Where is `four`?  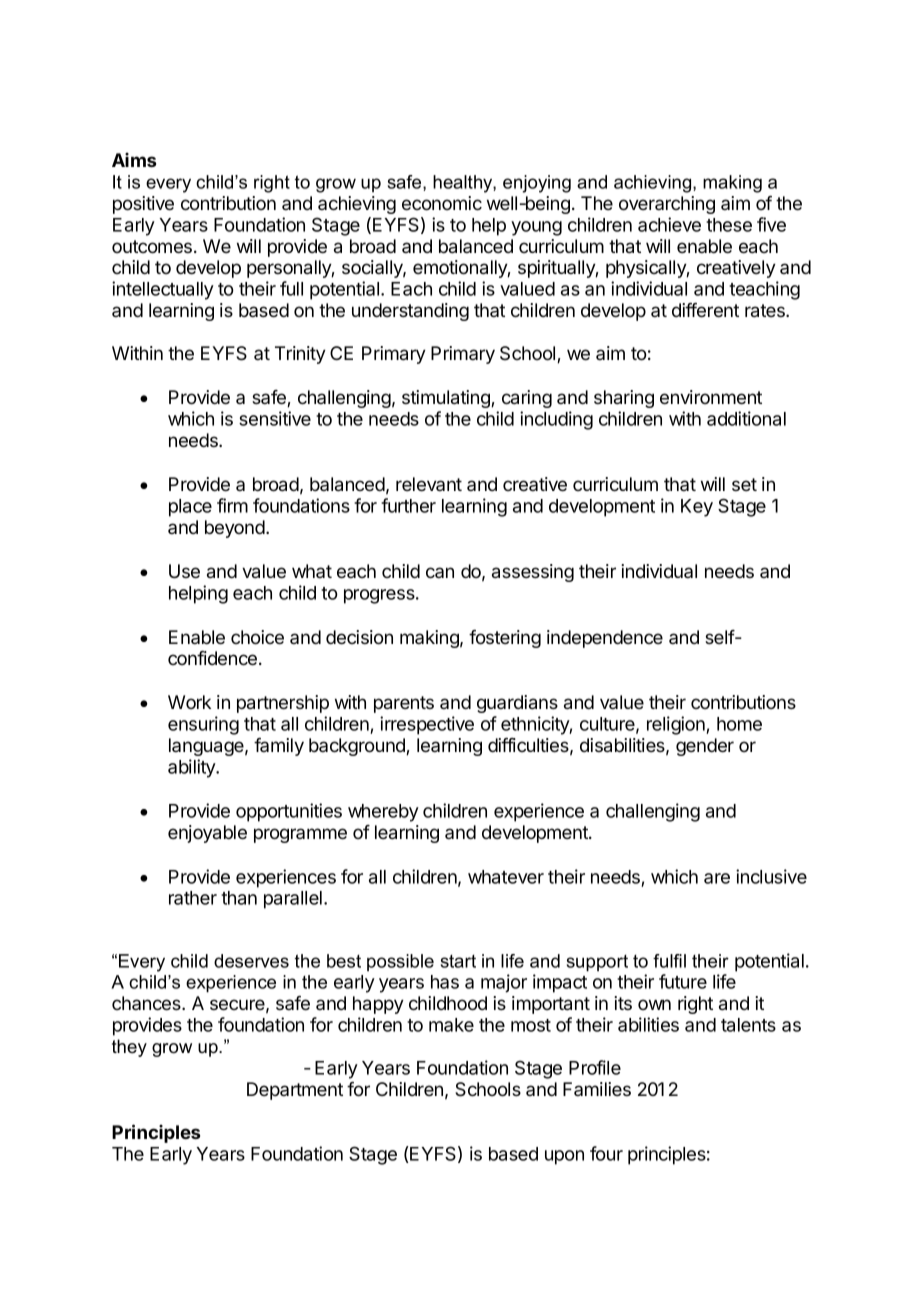
four is located at coordinates (606, 1153).
